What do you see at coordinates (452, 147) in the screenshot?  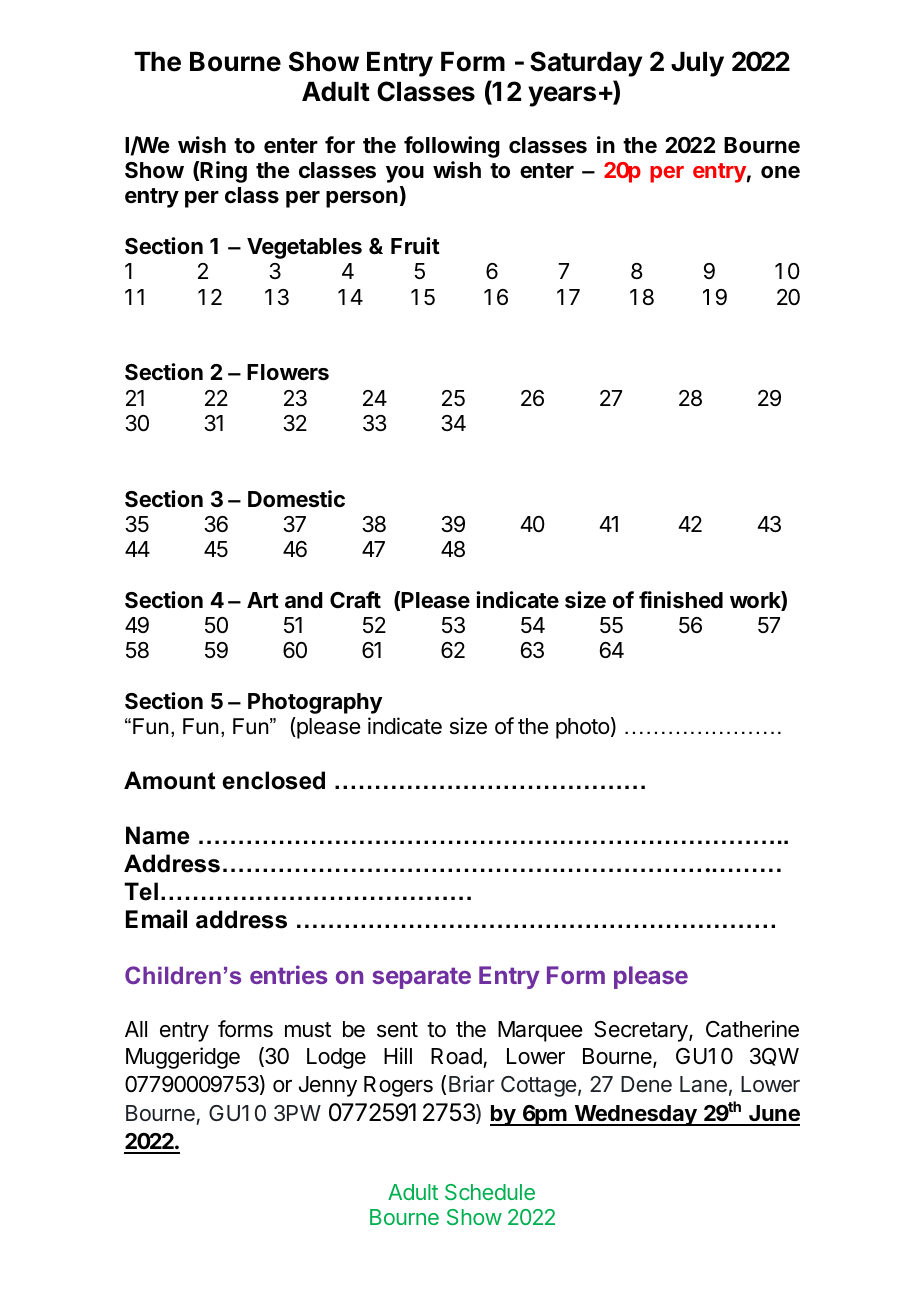 I see `following` at bounding box center [452, 147].
